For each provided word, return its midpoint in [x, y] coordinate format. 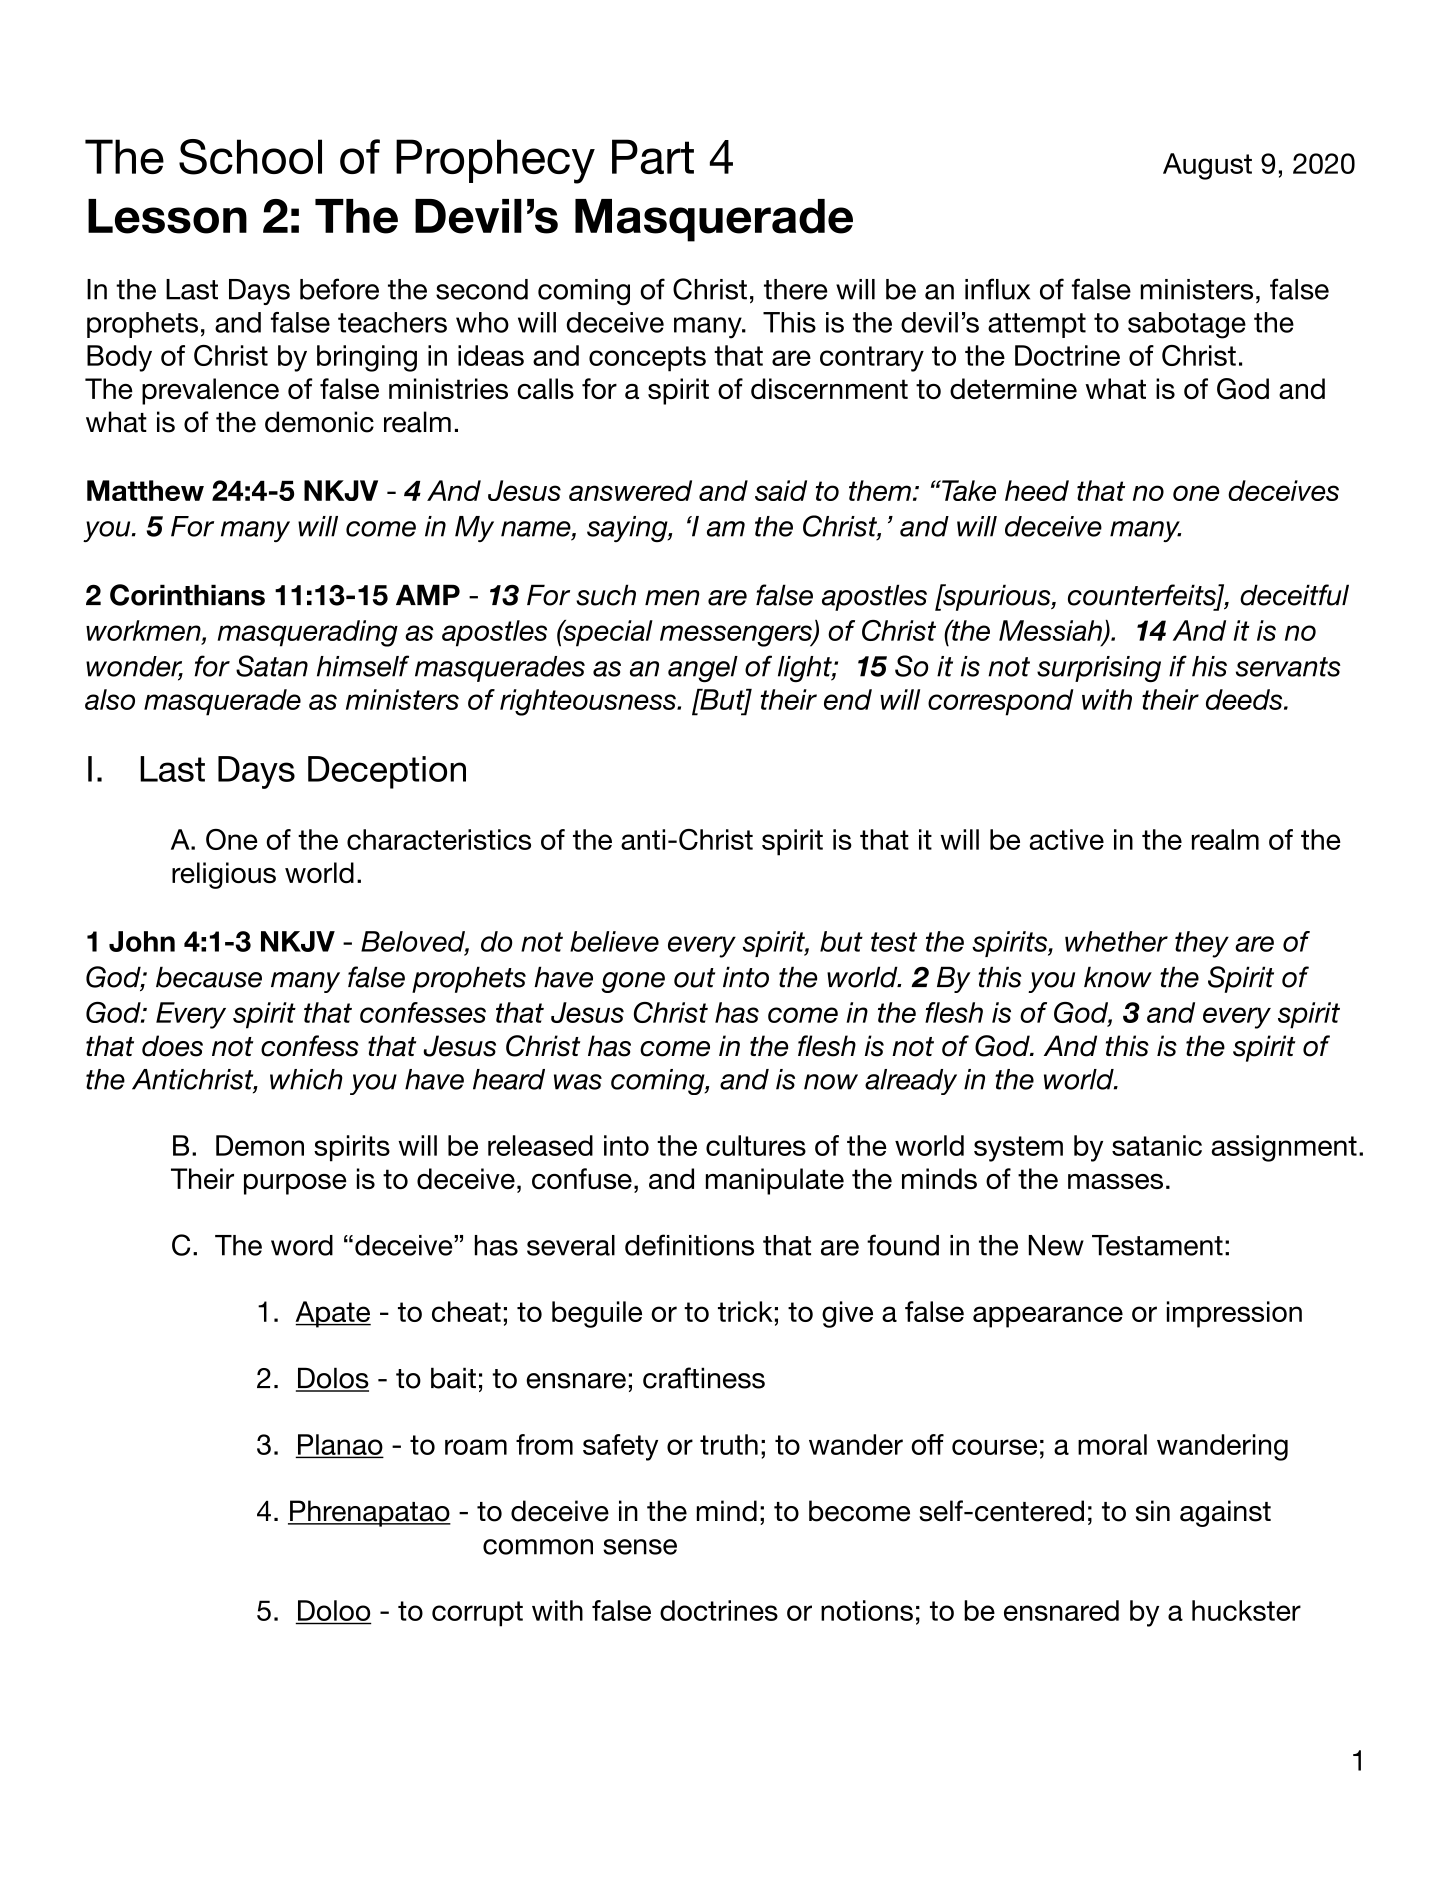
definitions [689, 1245]
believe [614, 941]
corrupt [477, 1614]
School [250, 157]
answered [630, 490]
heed [1037, 490]
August [1207, 166]
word [302, 1245]
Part [653, 156]
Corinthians [187, 595]
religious [224, 875]
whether [1116, 941]
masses [1115, 1181]
